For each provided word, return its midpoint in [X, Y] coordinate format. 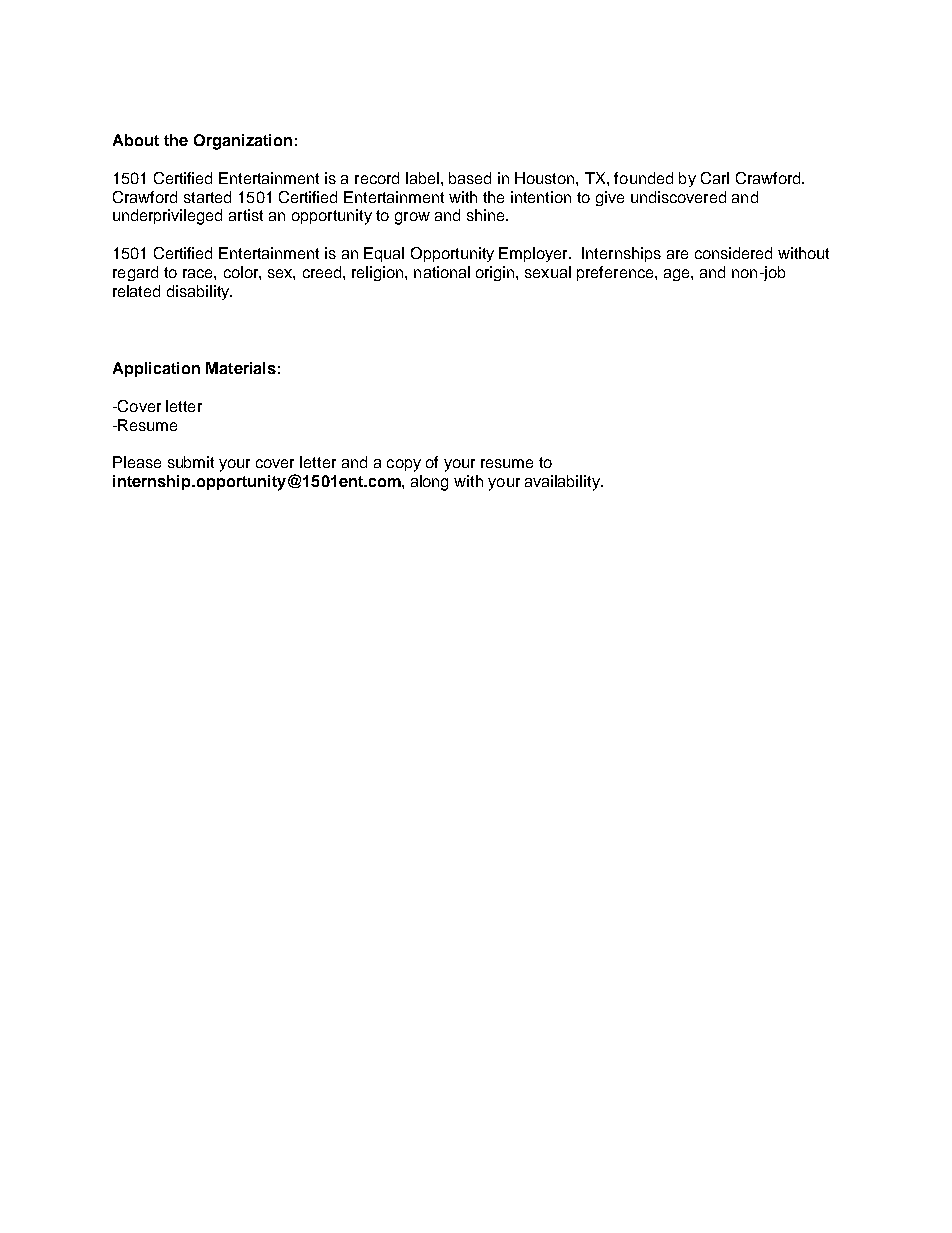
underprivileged [167, 217]
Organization [243, 142]
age [678, 275]
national [442, 272]
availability [563, 483]
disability [199, 292]
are [677, 254]
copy [404, 465]
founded [643, 178]
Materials [241, 368]
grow [412, 218]
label [422, 178]
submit [191, 462]
